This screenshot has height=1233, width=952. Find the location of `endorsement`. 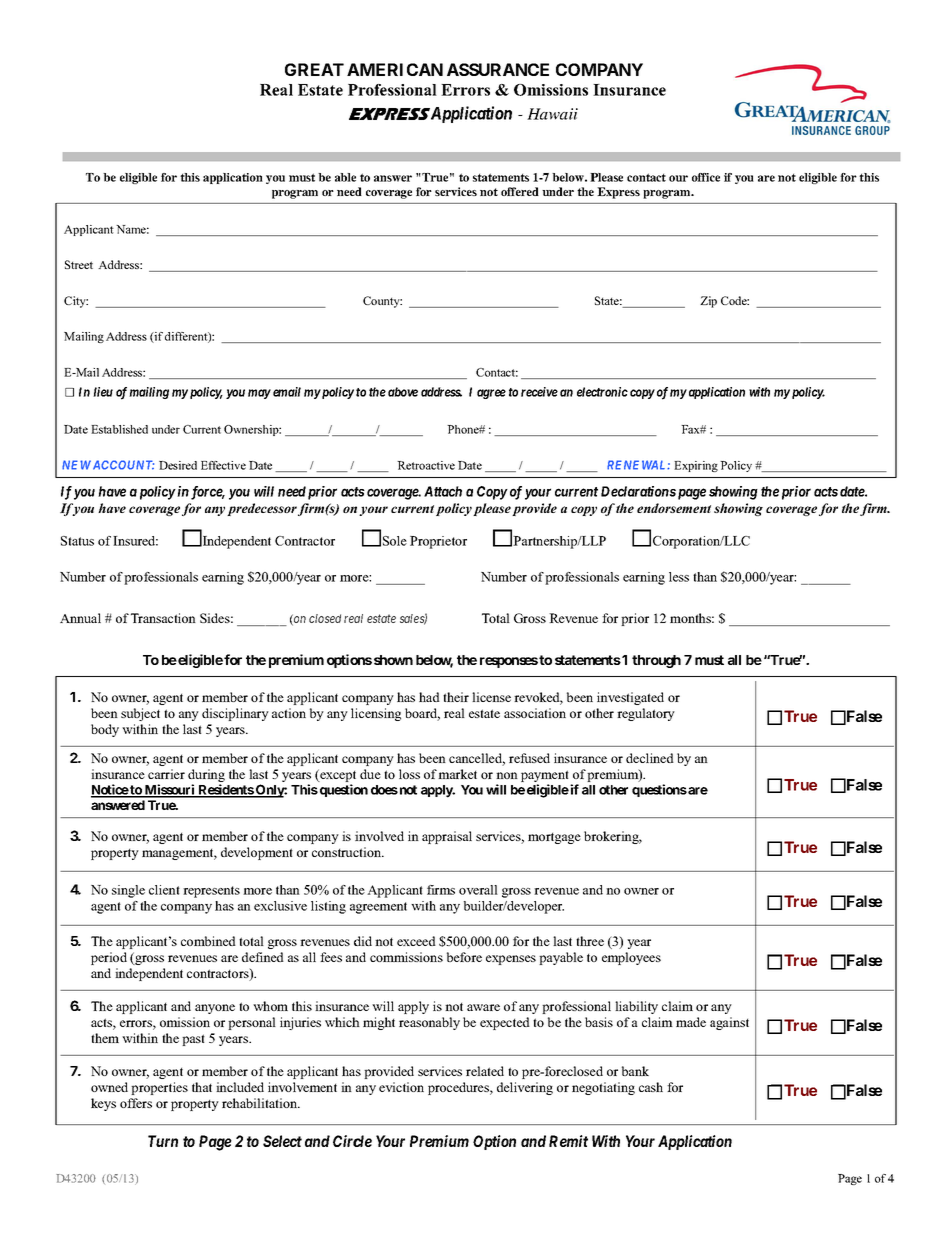

endorsement is located at coordinates (674, 508).
